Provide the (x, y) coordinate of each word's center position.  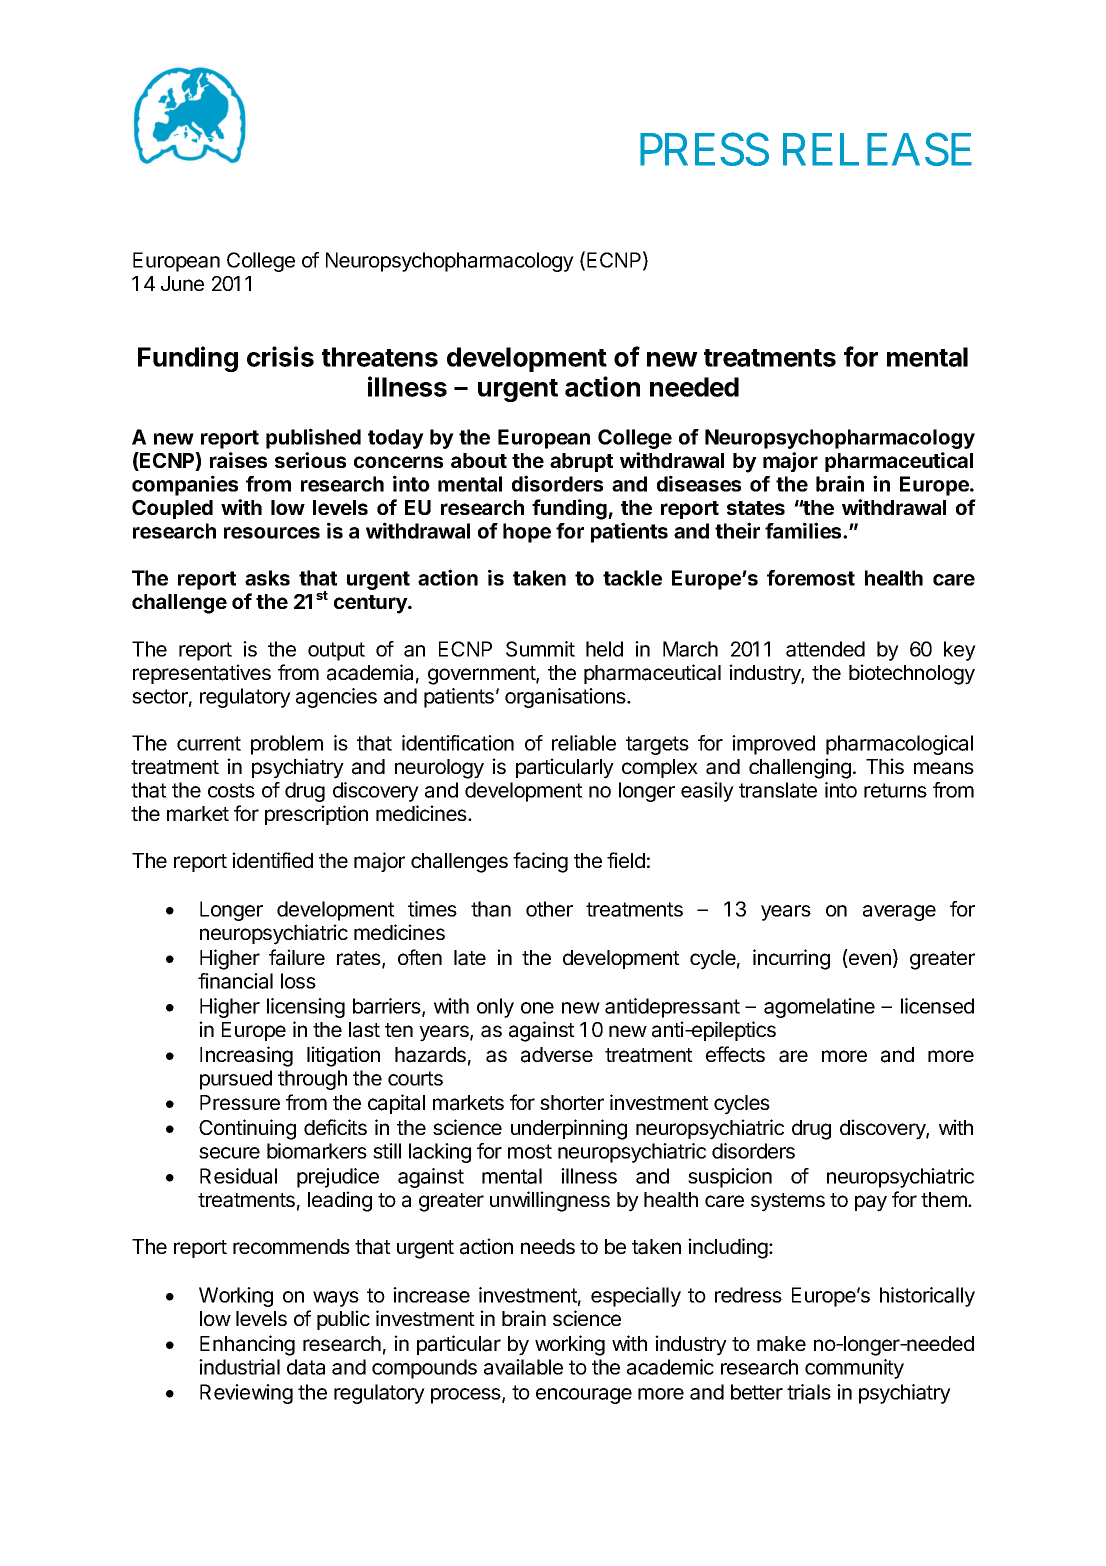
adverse (557, 1055)
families (804, 530)
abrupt (581, 462)
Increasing (246, 1056)
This (885, 766)
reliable (584, 743)
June (182, 283)
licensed (937, 1006)
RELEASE (877, 149)
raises (238, 460)
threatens (380, 357)
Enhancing (247, 1345)
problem (287, 745)
